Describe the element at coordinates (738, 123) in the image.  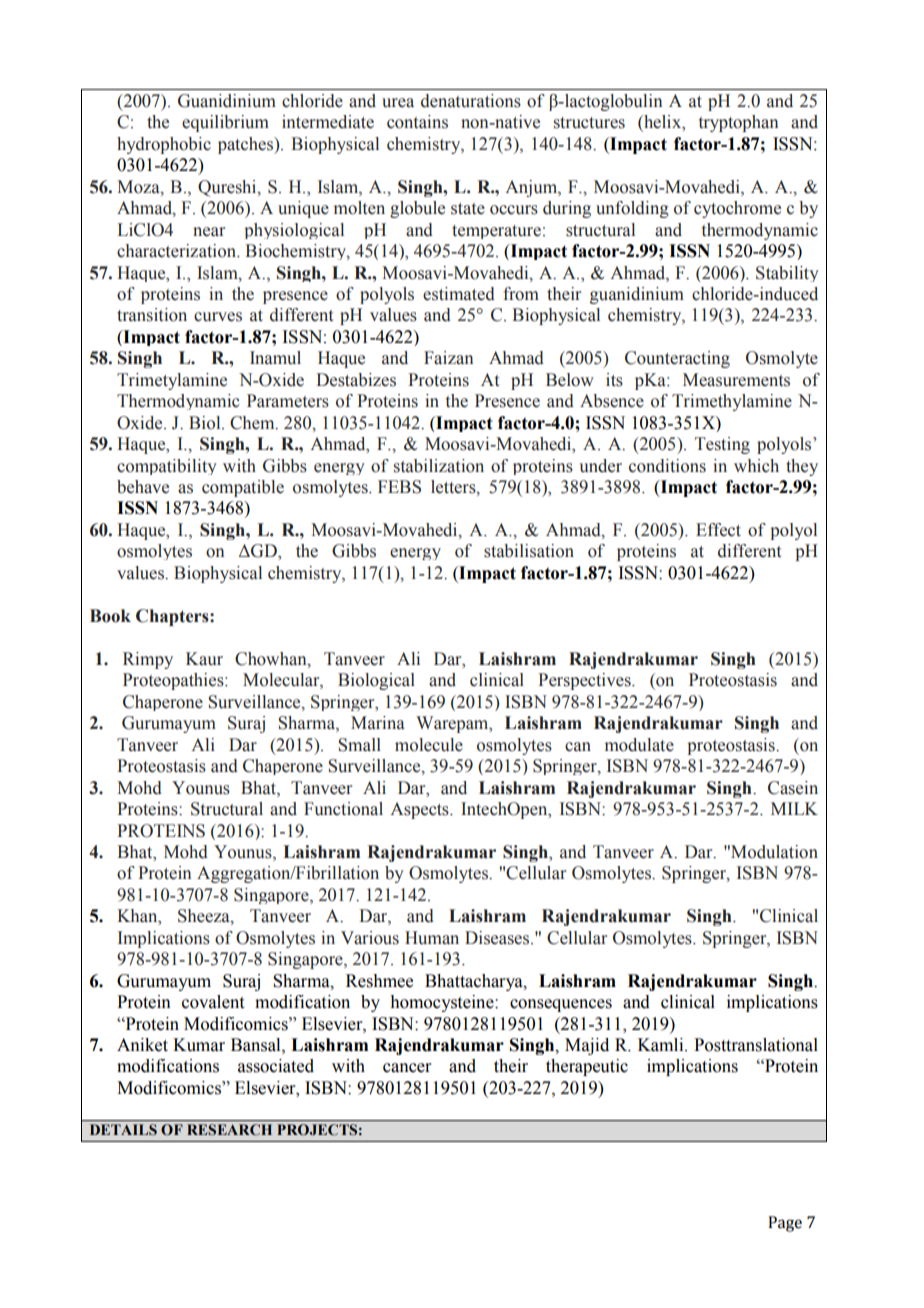
I see `tryptophan` at that location.
